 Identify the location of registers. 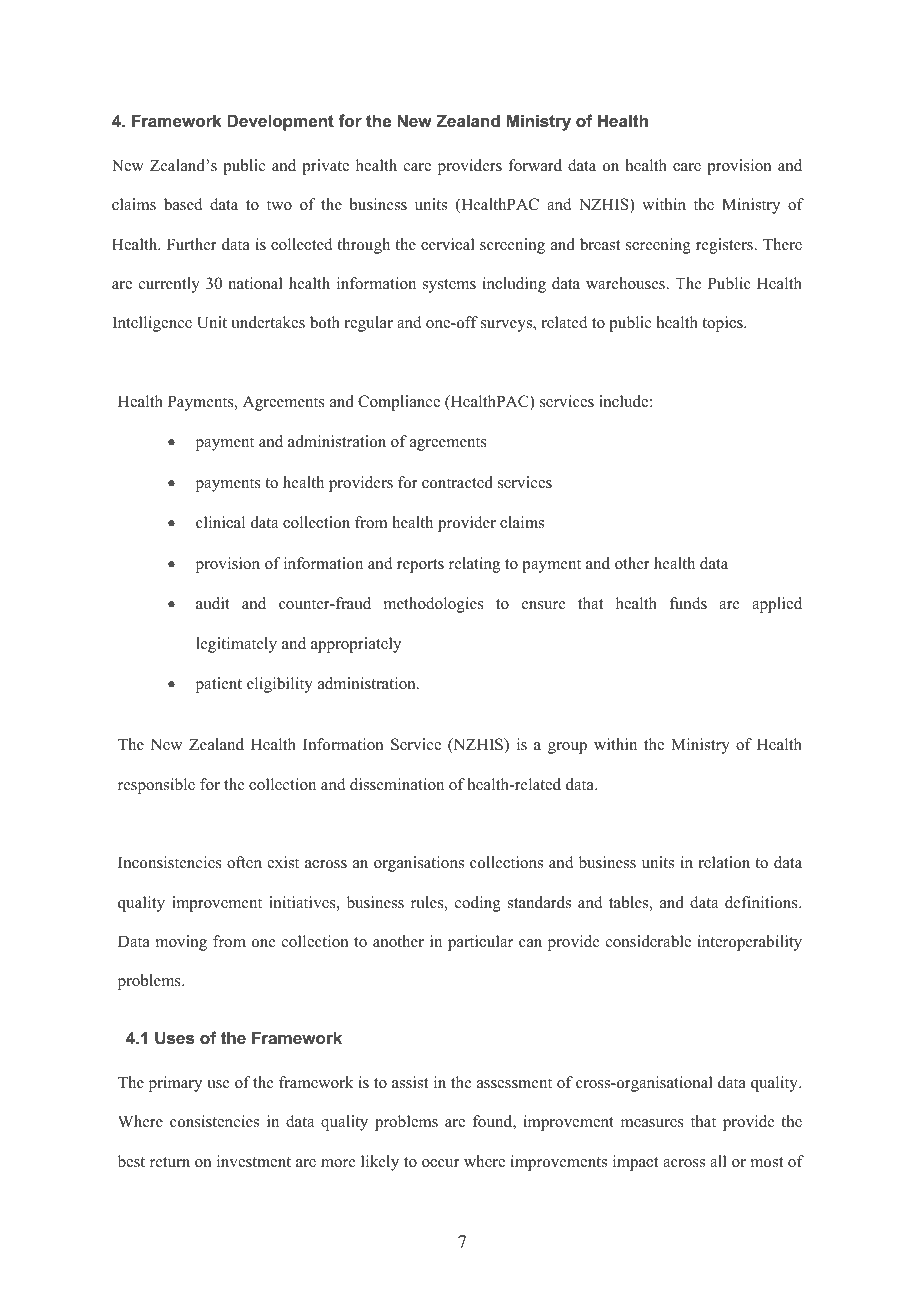
(726, 246).
